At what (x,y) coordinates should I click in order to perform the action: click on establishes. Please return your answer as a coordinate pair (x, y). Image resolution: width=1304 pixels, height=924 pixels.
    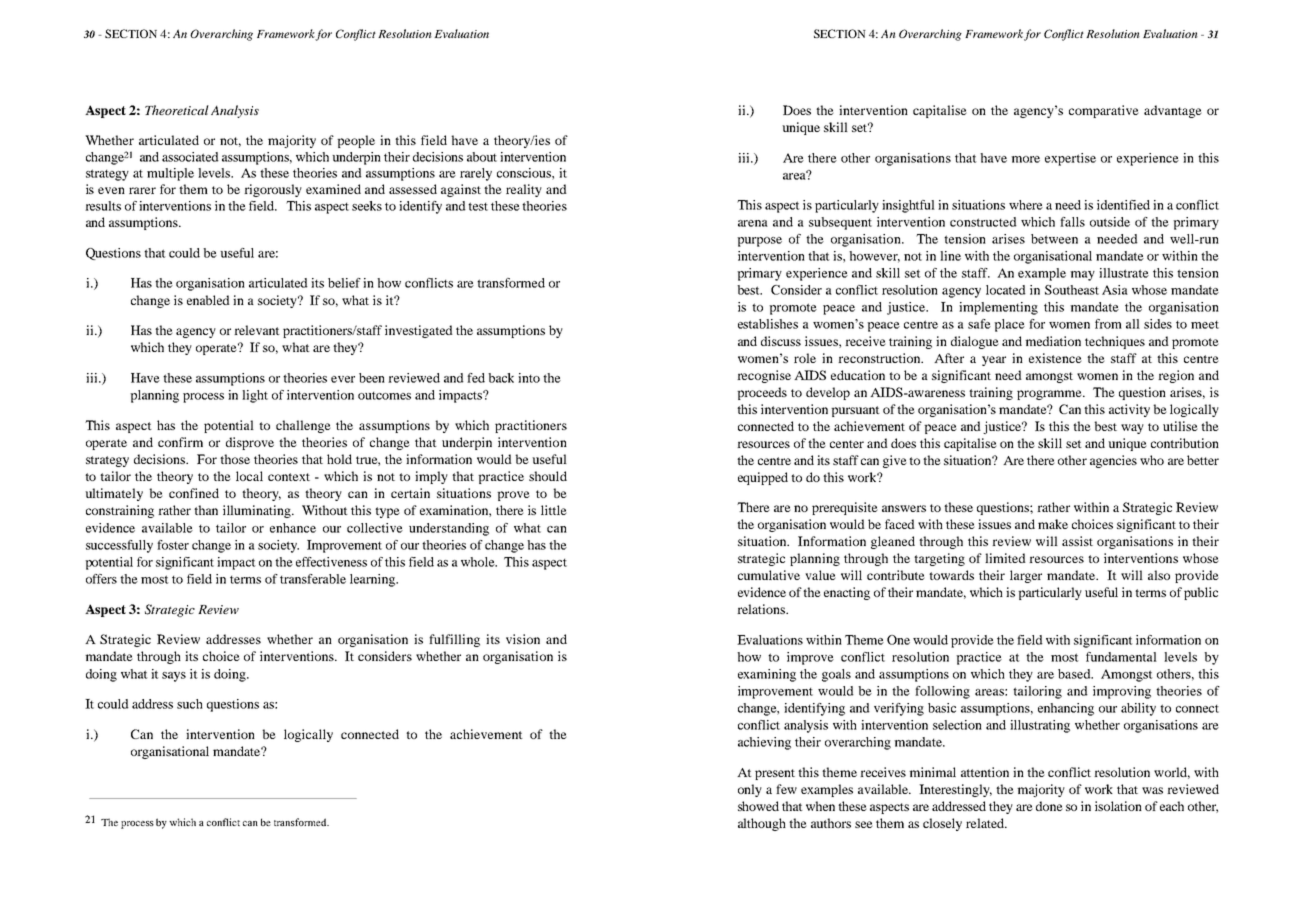
    Looking at the image, I should click on (768, 324).
